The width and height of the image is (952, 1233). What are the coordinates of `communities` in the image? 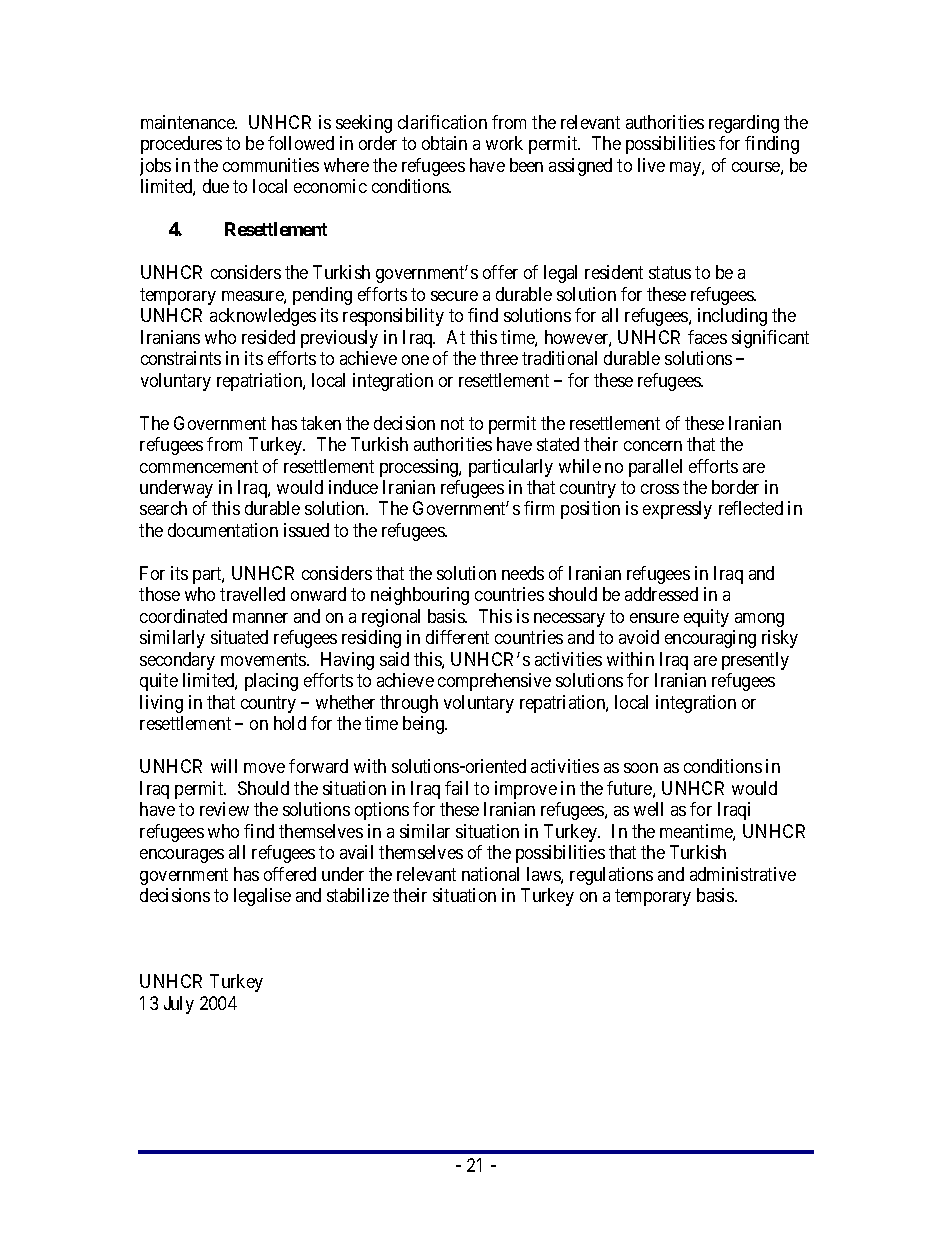 It's located at (271, 165).
